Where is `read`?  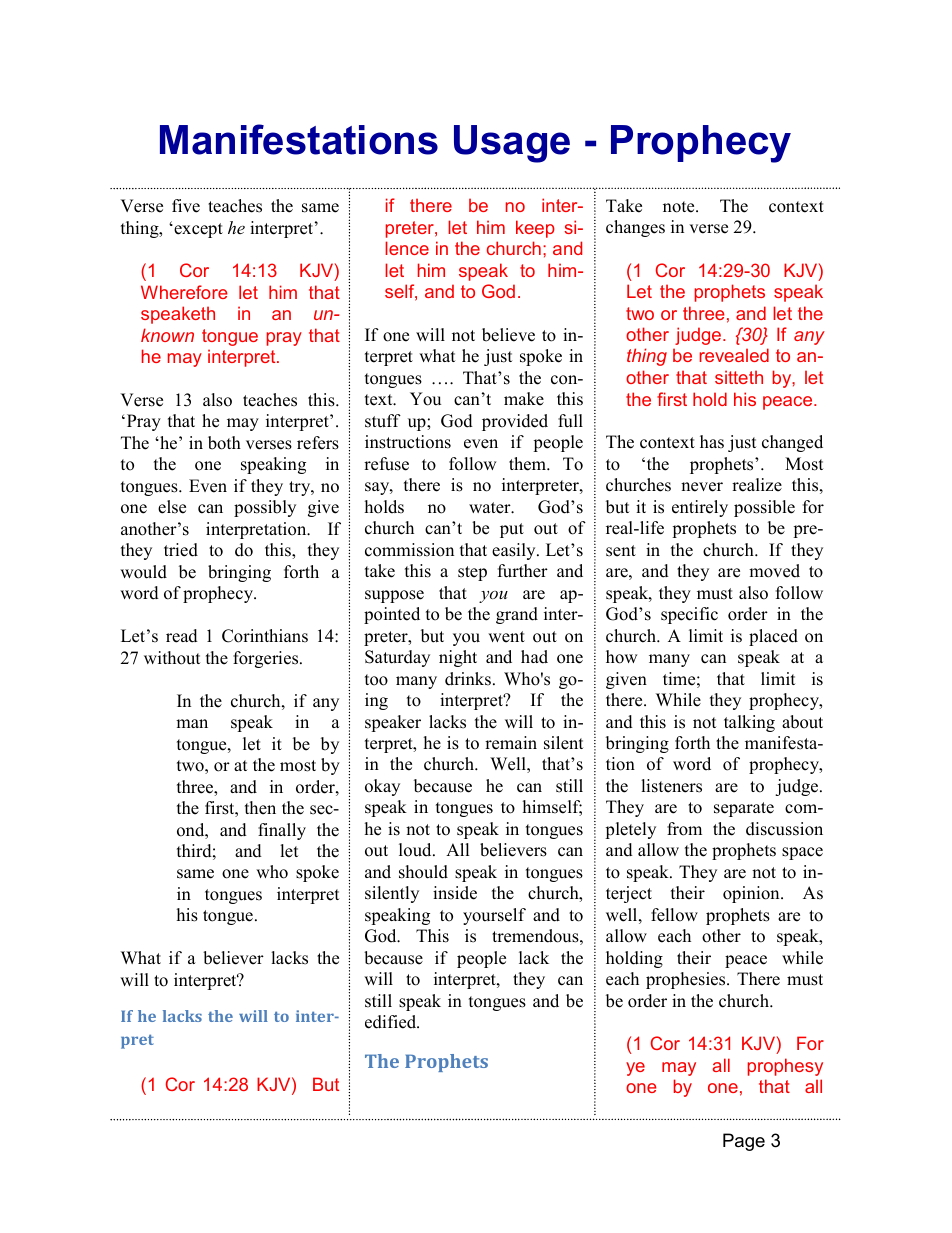 read is located at coordinates (182, 636).
